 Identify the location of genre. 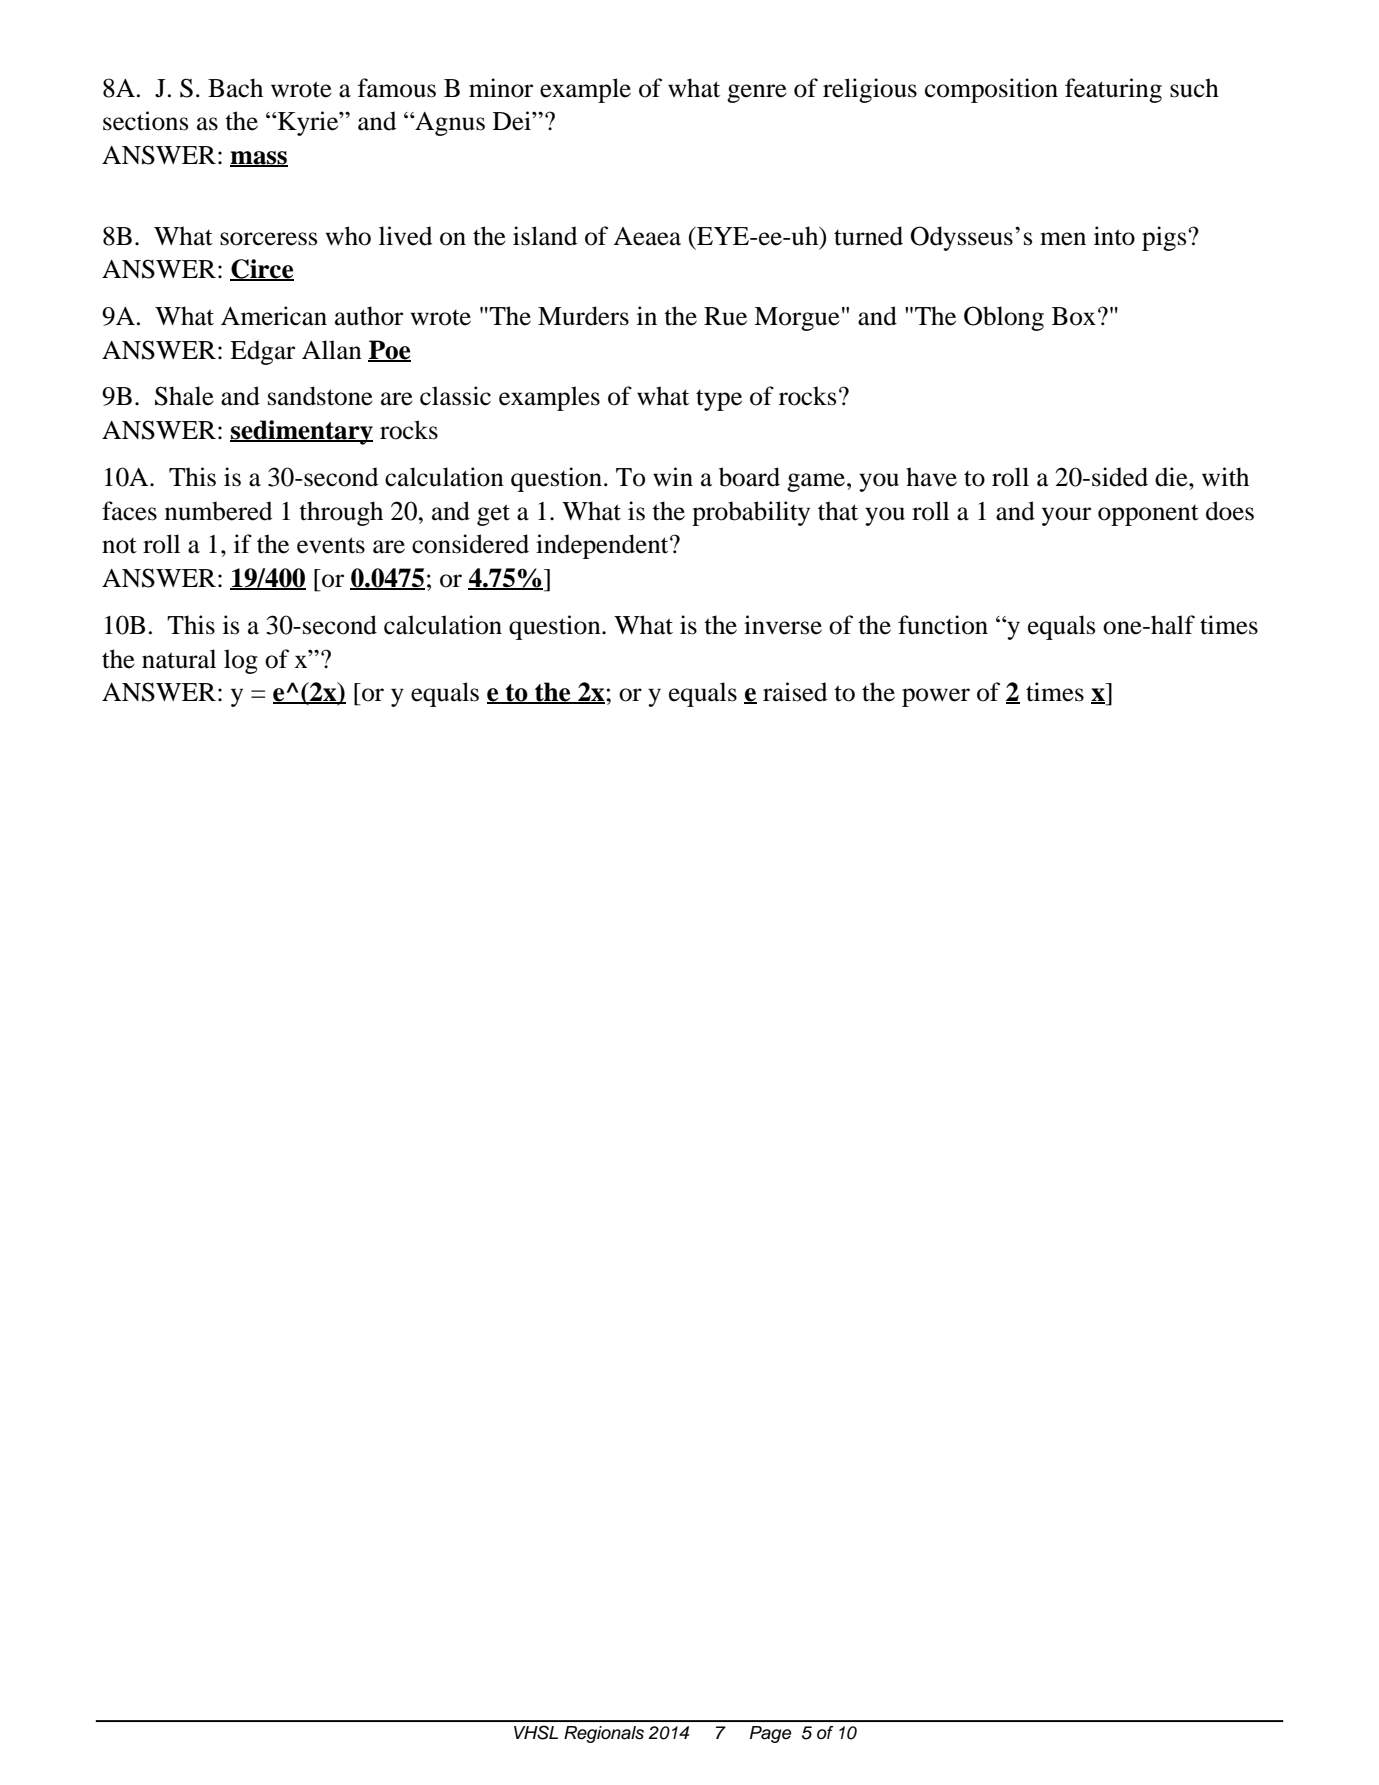
(757, 93).
